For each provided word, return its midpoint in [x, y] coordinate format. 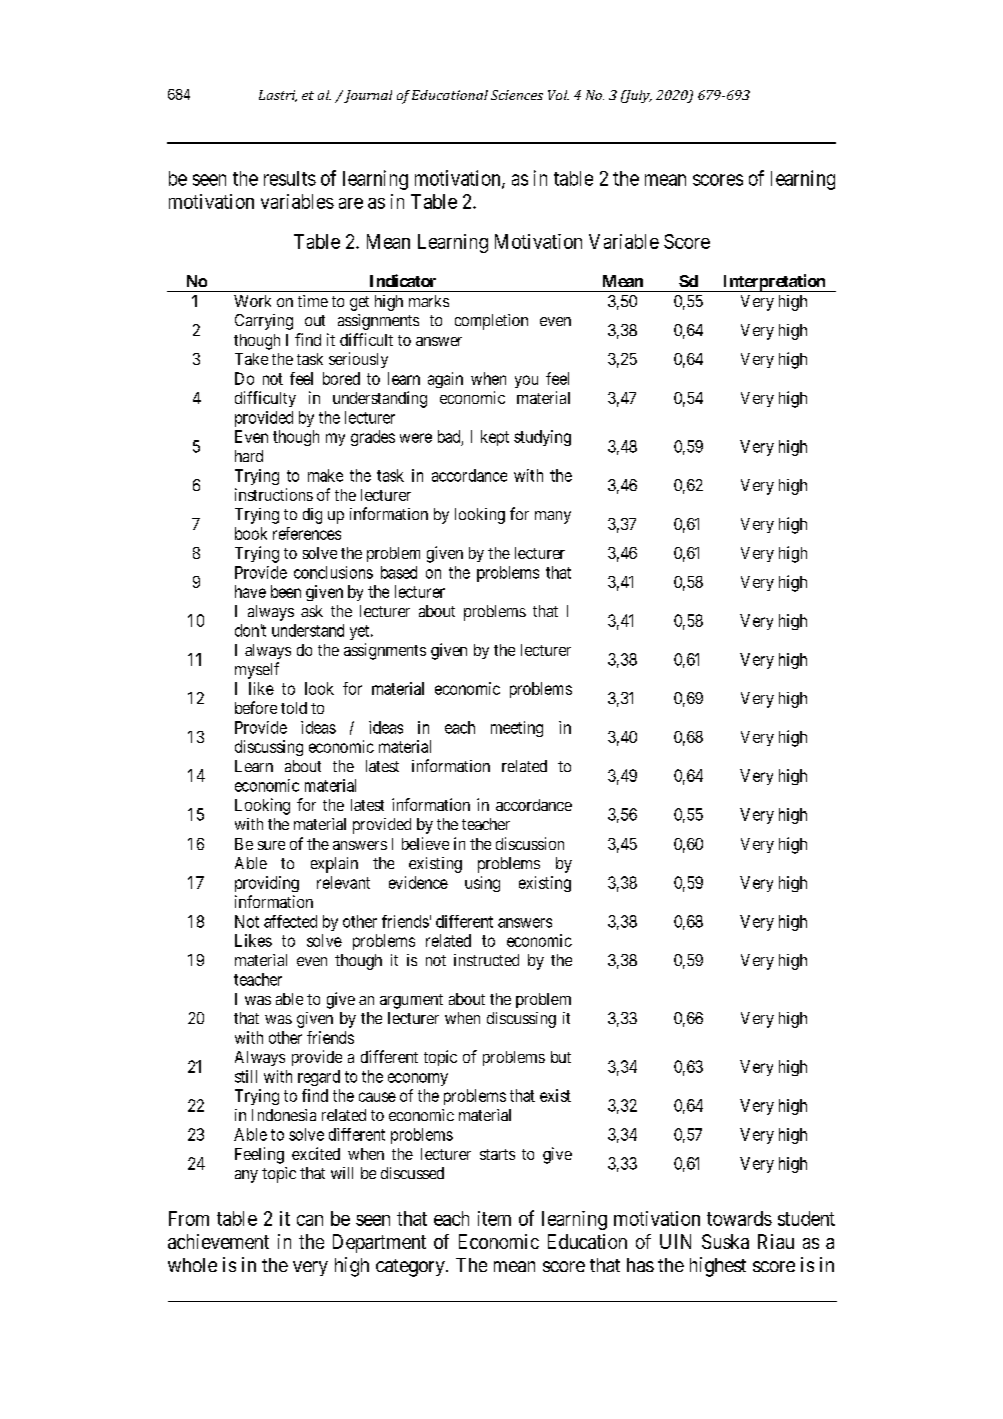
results [290, 178]
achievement [218, 1241]
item [494, 1218]
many [553, 517]
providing [267, 884]
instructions [274, 494]
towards [739, 1218]
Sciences [517, 95]
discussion [530, 843]
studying [542, 438]
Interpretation [773, 283]
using [482, 884]
